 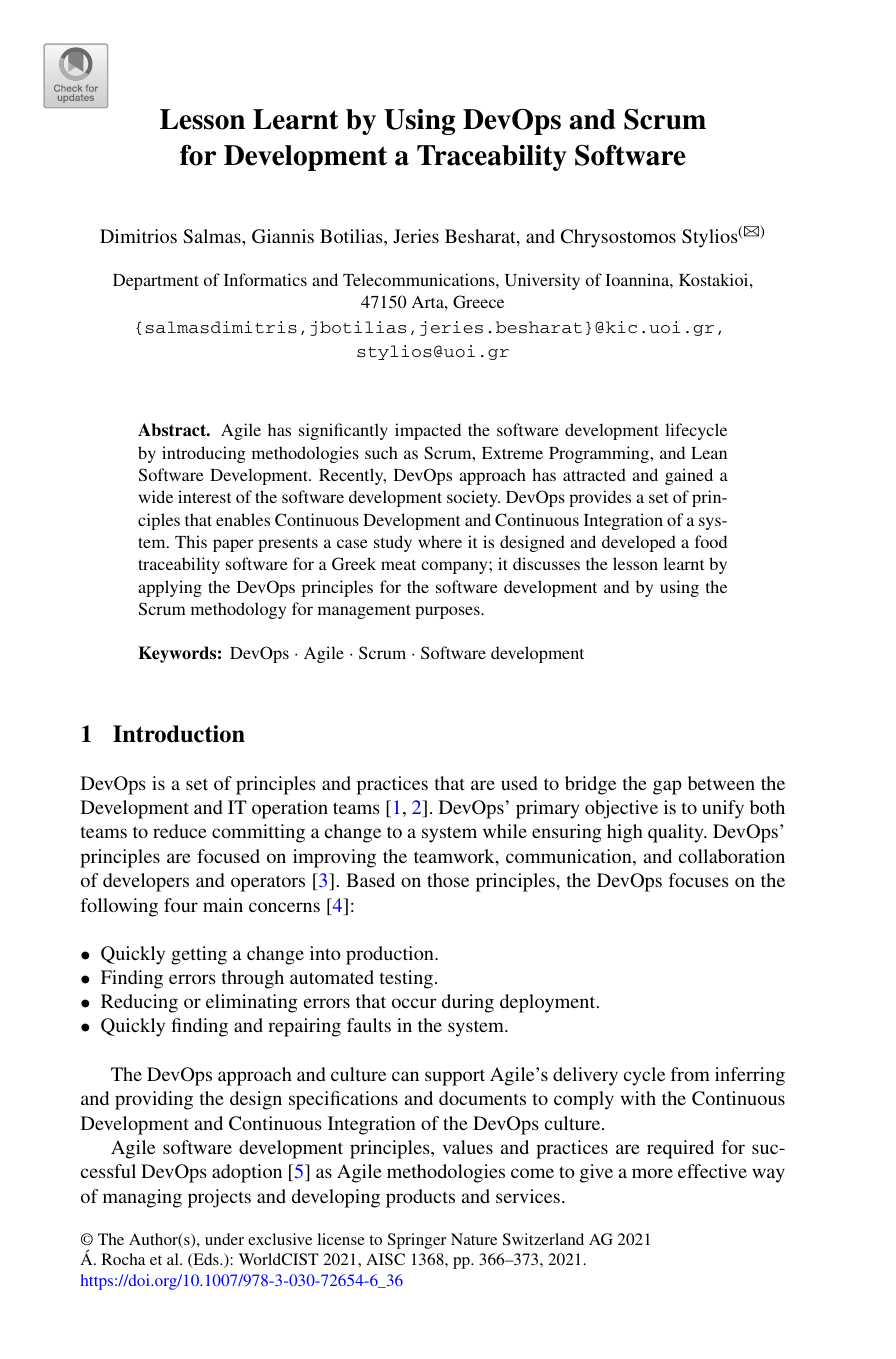 What do you see at coordinates (448, 880) in the screenshot?
I see `those` at bounding box center [448, 880].
